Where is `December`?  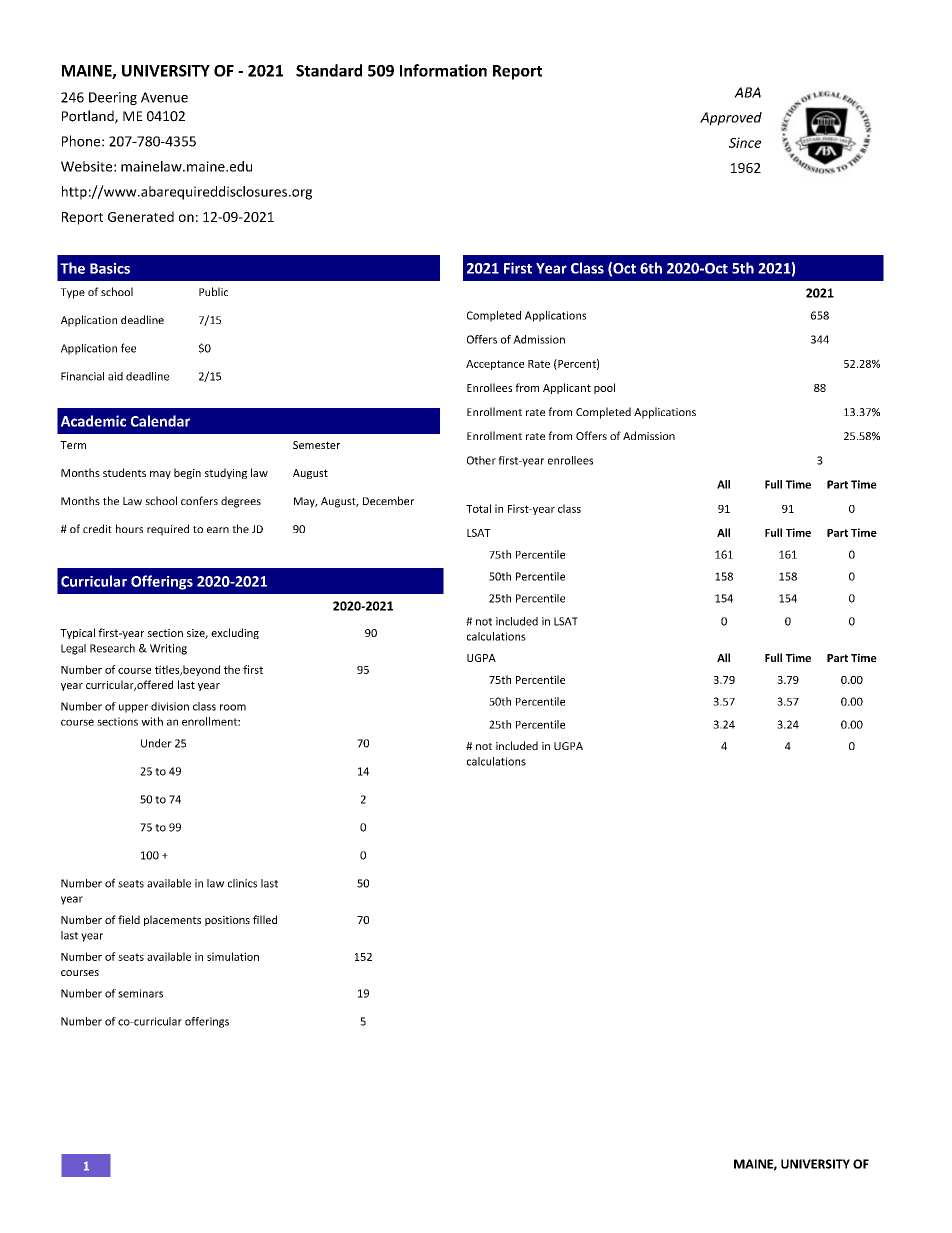
December is located at coordinates (388, 500).
